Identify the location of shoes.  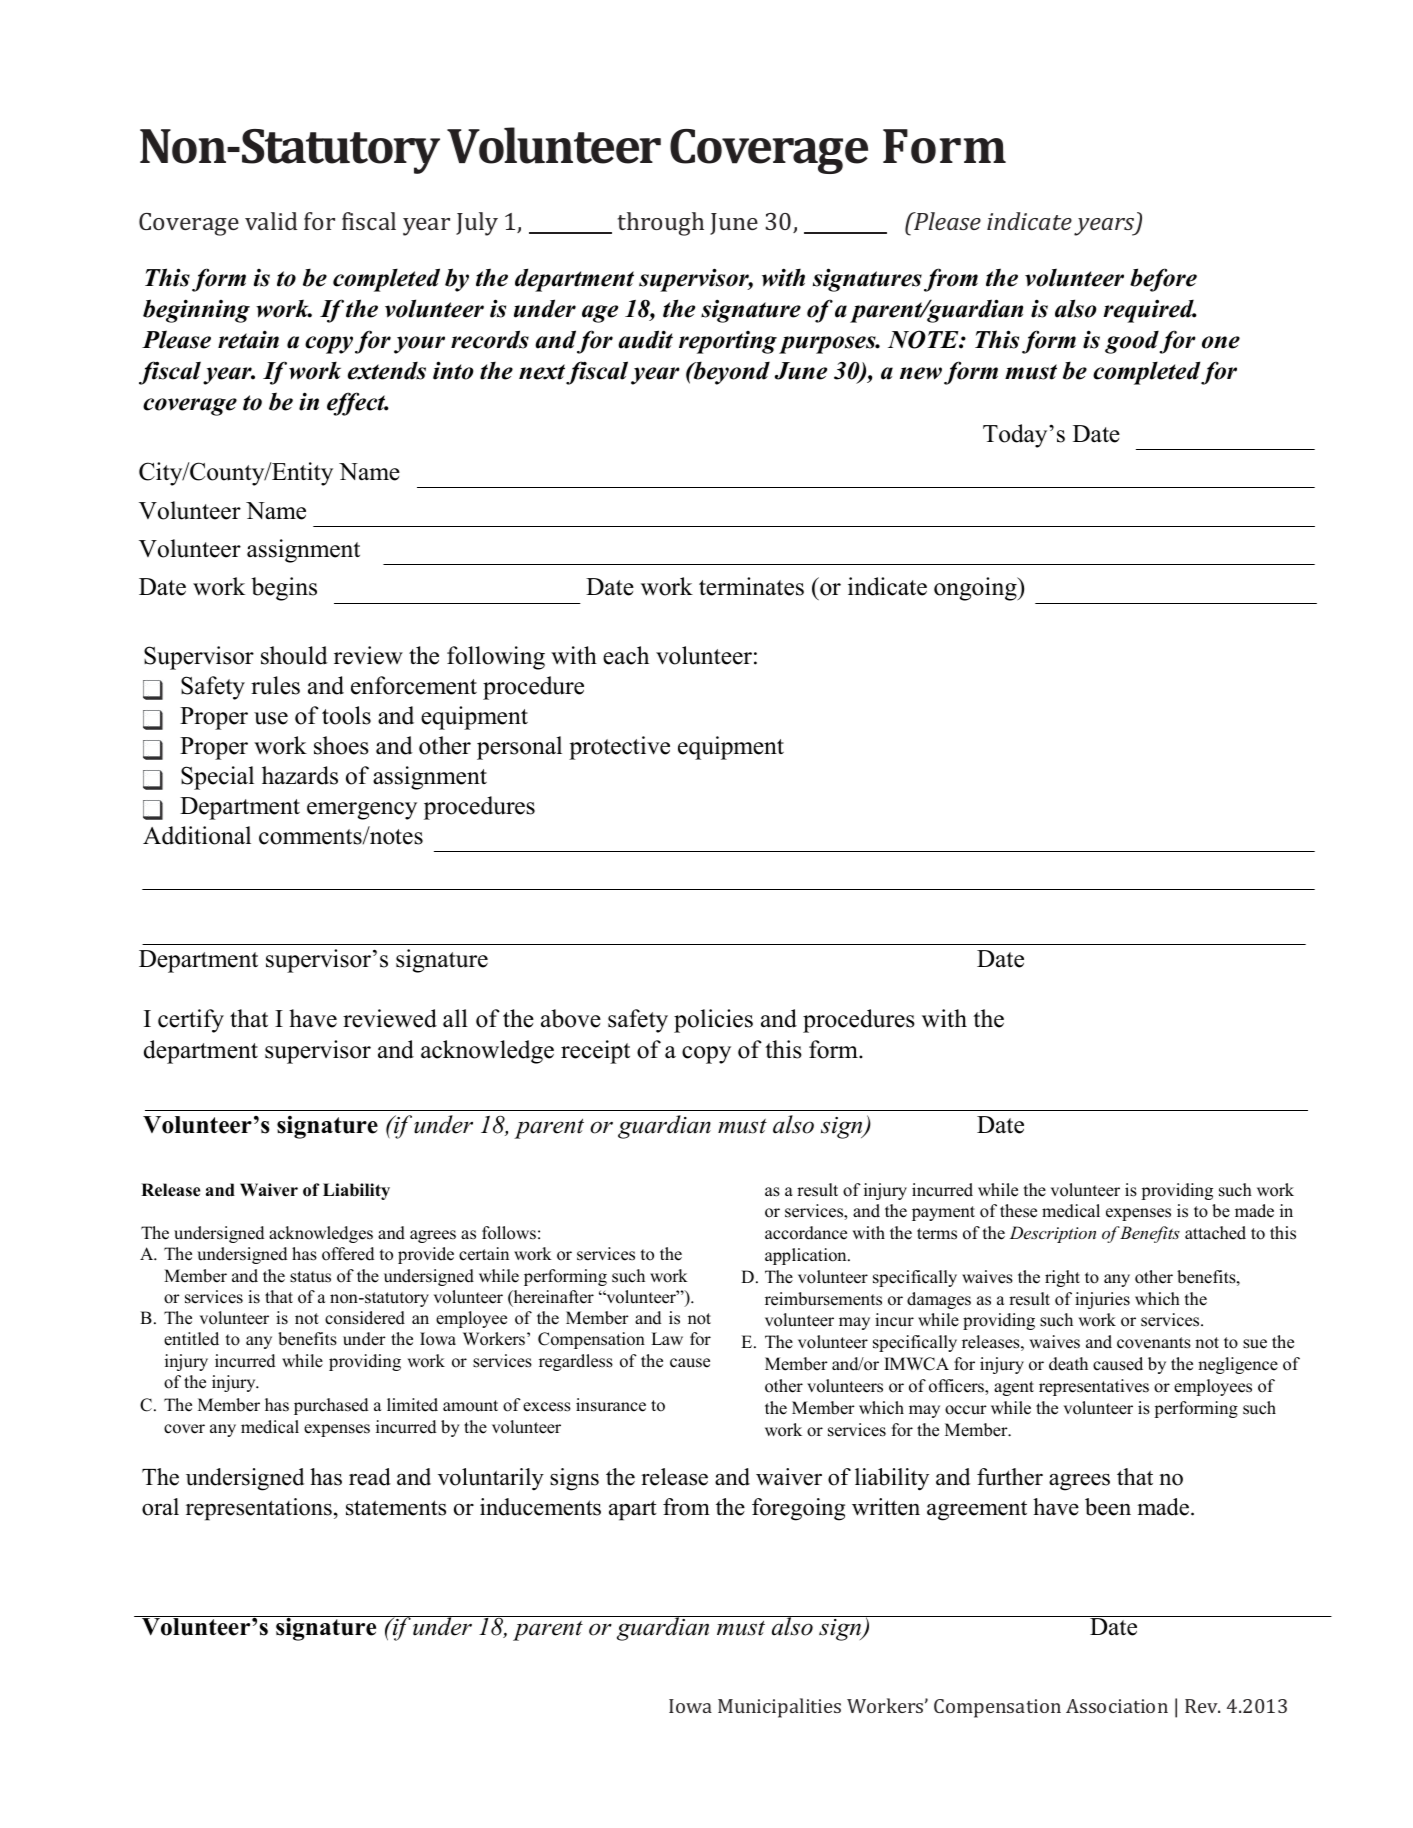
(341, 745).
